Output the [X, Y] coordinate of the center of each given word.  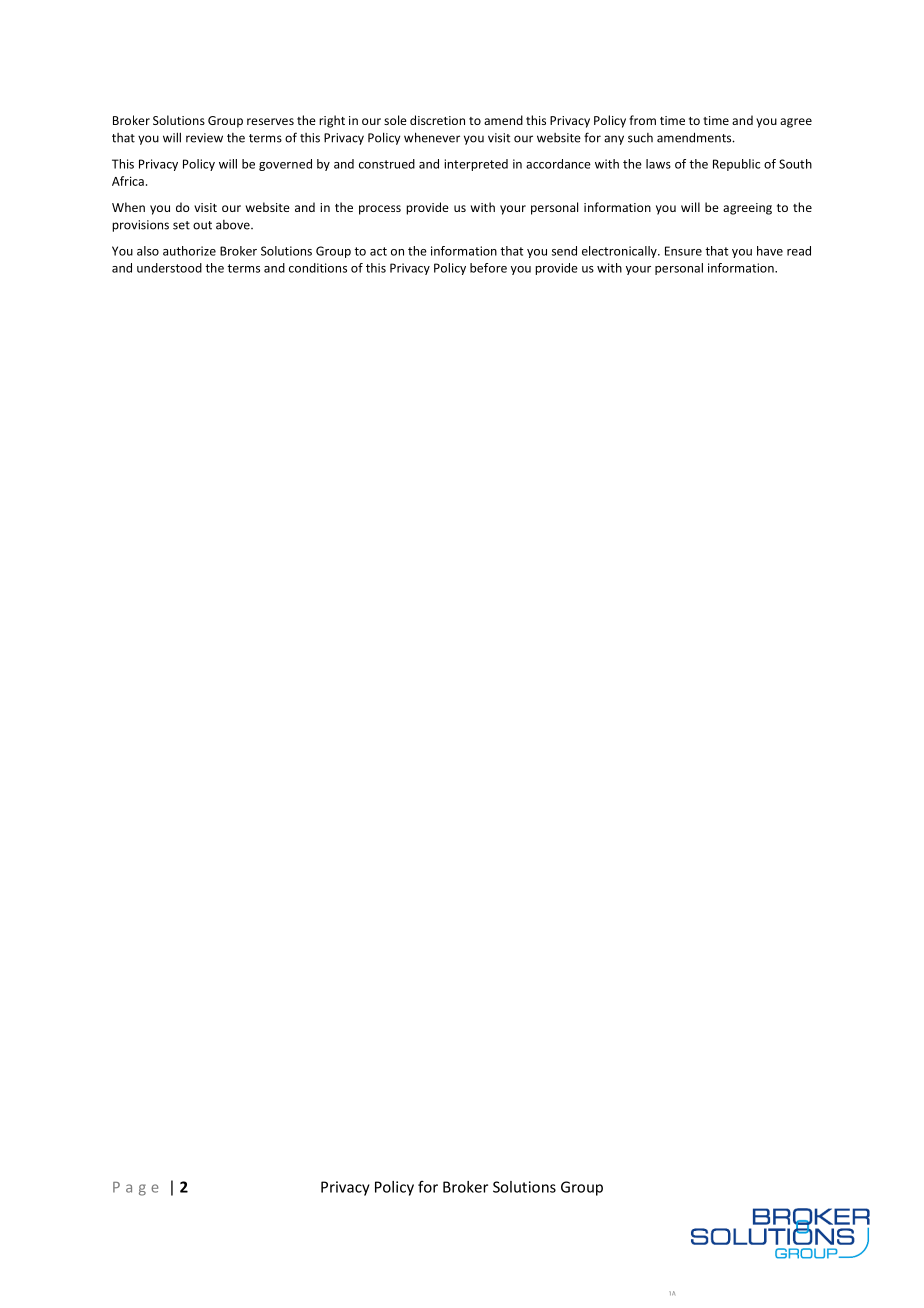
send [564, 251]
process [380, 210]
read [799, 251]
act [378, 251]
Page [136, 1189]
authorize [189, 251]
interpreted [476, 165]
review [204, 138]
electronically [620, 252]
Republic [736, 165]
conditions [318, 268]
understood [169, 268]
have [770, 251]
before [488, 268]
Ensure [683, 251]
